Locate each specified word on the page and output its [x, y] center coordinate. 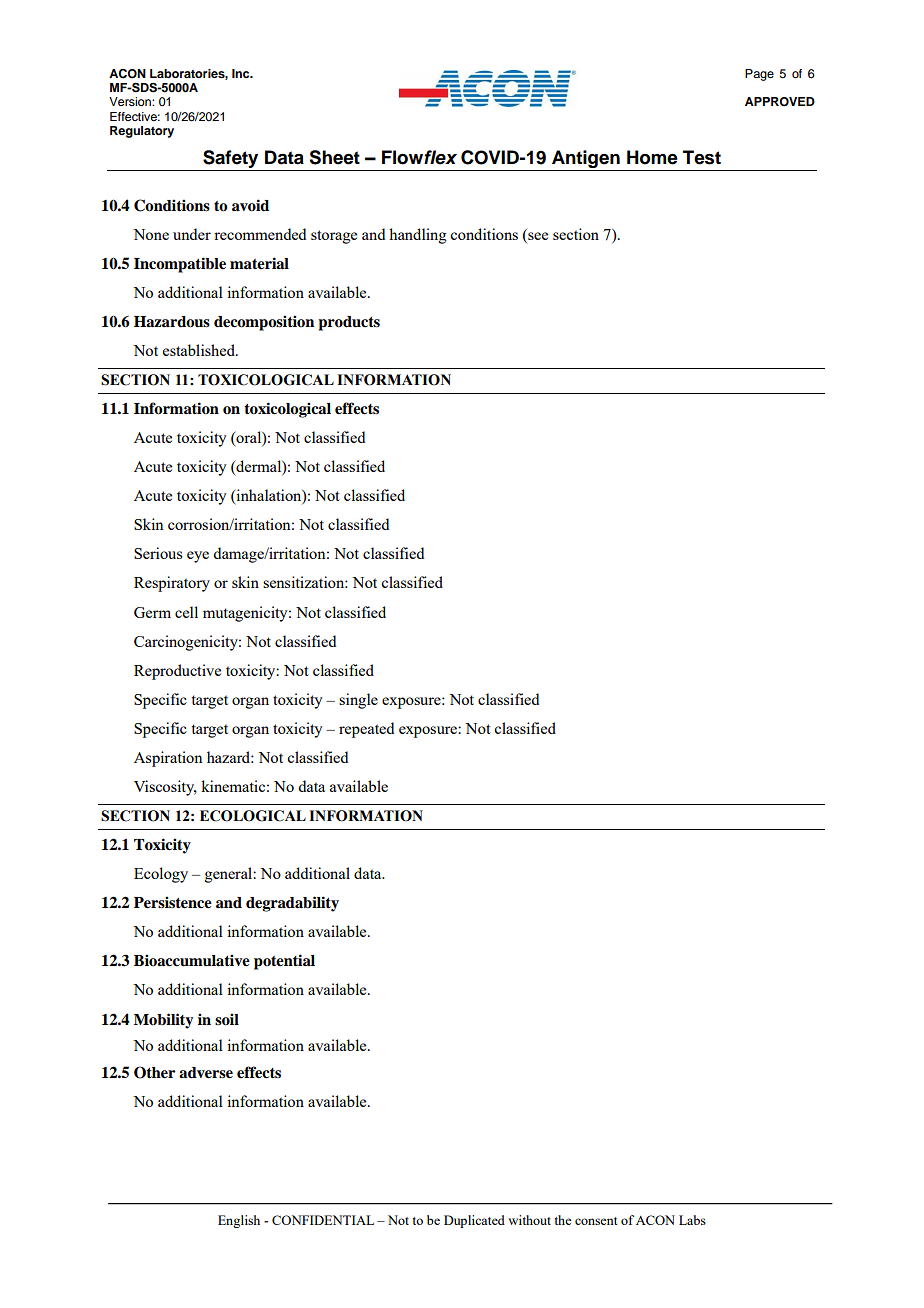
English [239, 1221]
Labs [692, 1220]
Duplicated [474, 1221]
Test [702, 157]
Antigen [586, 160]
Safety [231, 160]
